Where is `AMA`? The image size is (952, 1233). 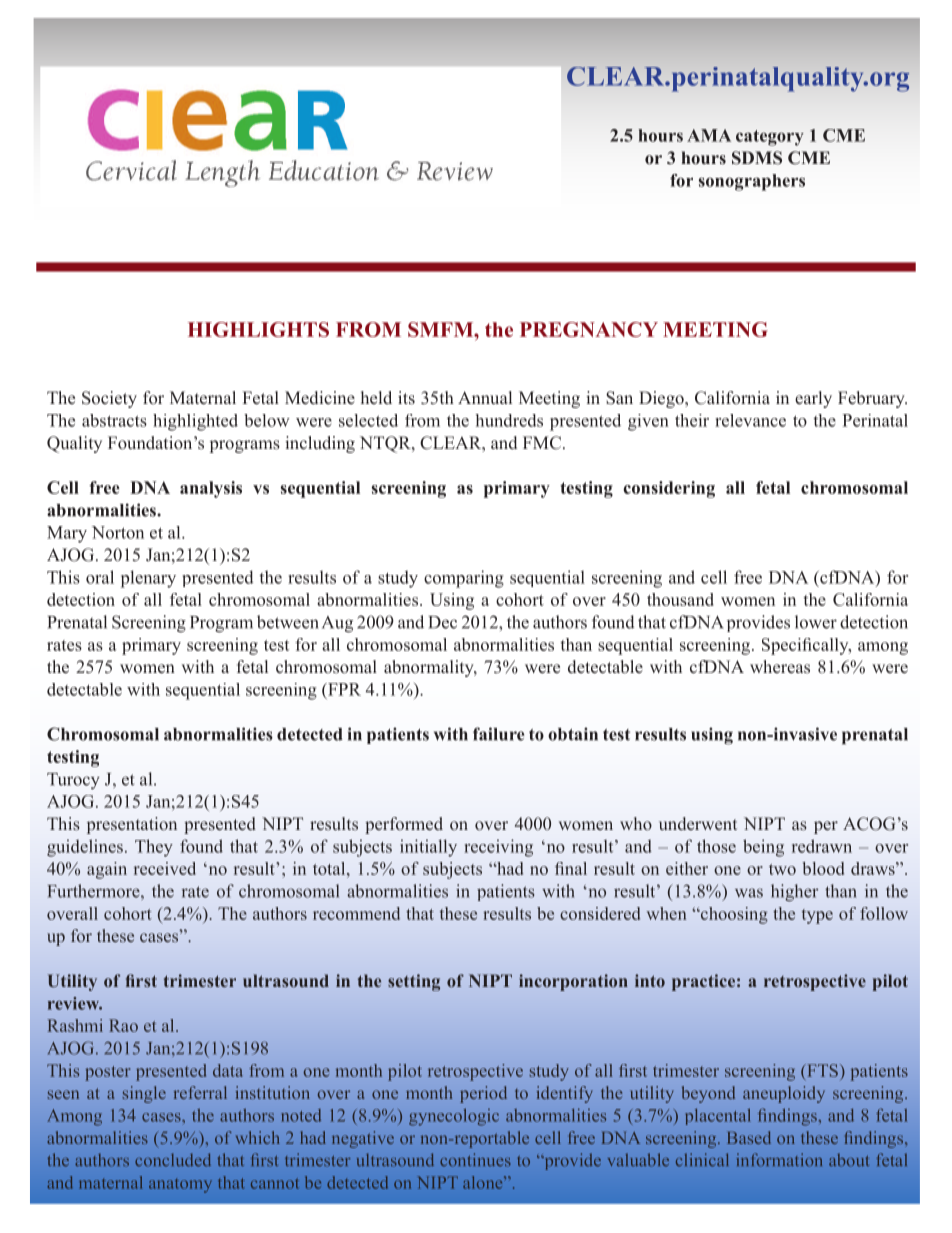
AMA is located at coordinates (709, 135).
